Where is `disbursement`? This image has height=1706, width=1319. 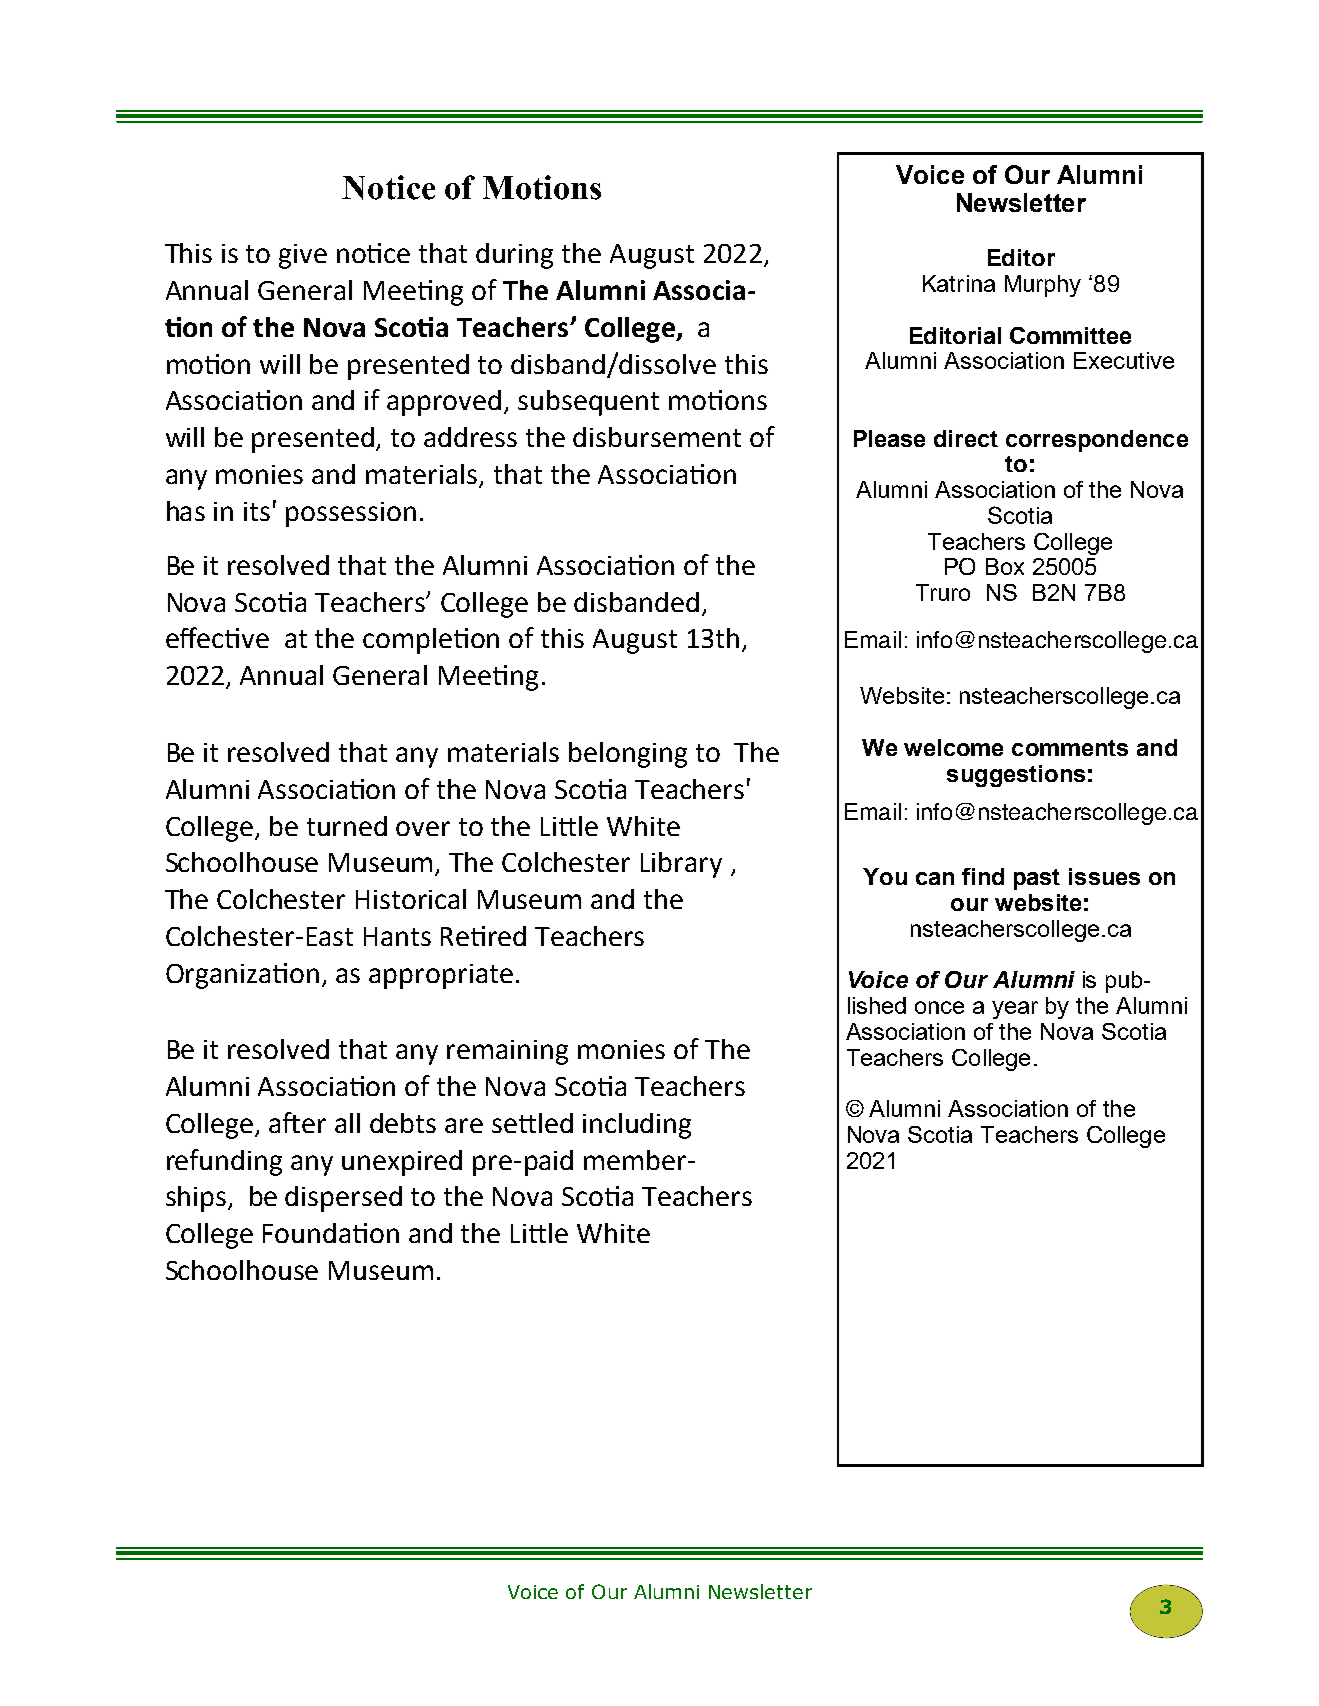
disbursement is located at coordinates (657, 437).
